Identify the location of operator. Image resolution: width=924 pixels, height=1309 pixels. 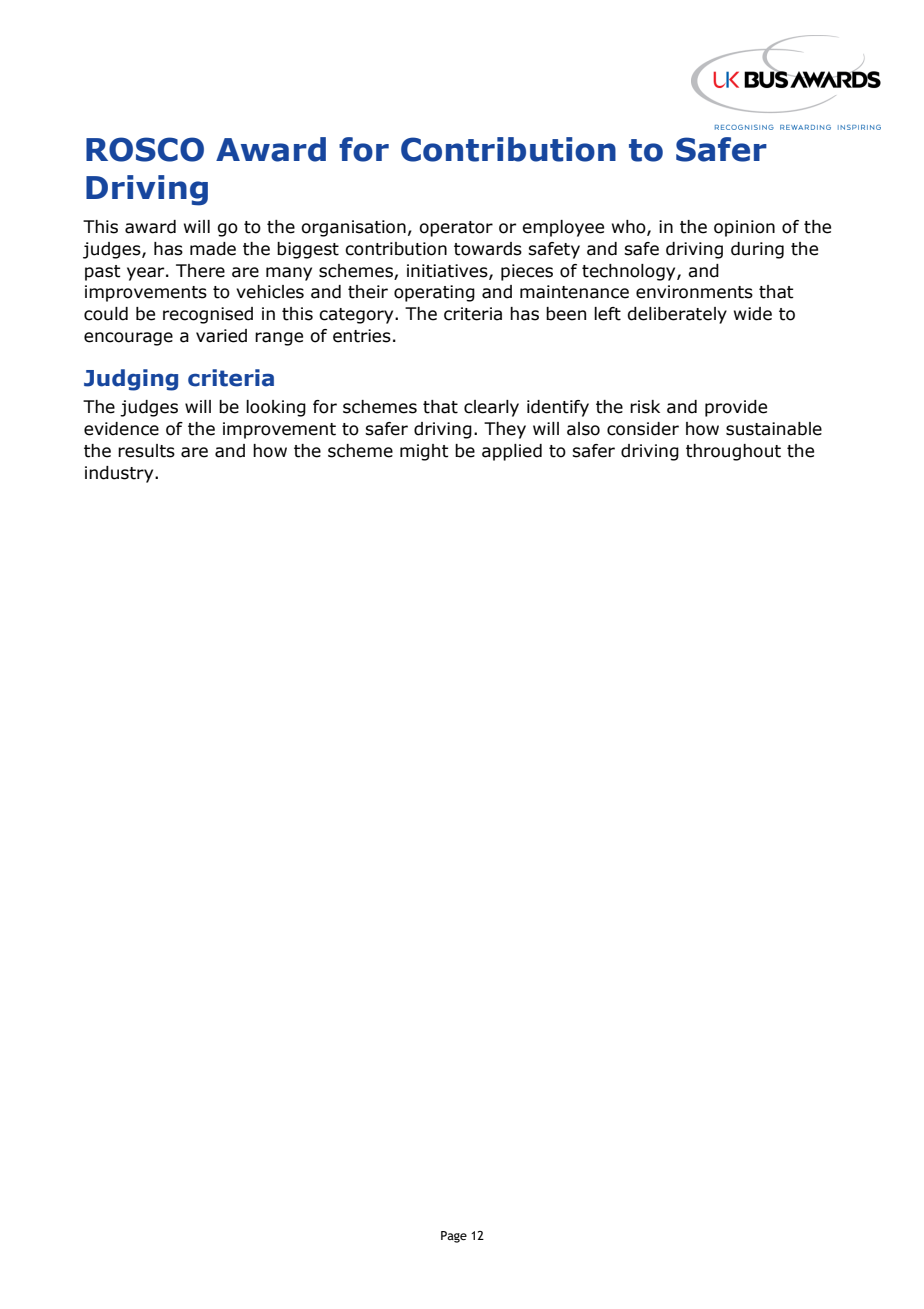
(456, 229).
